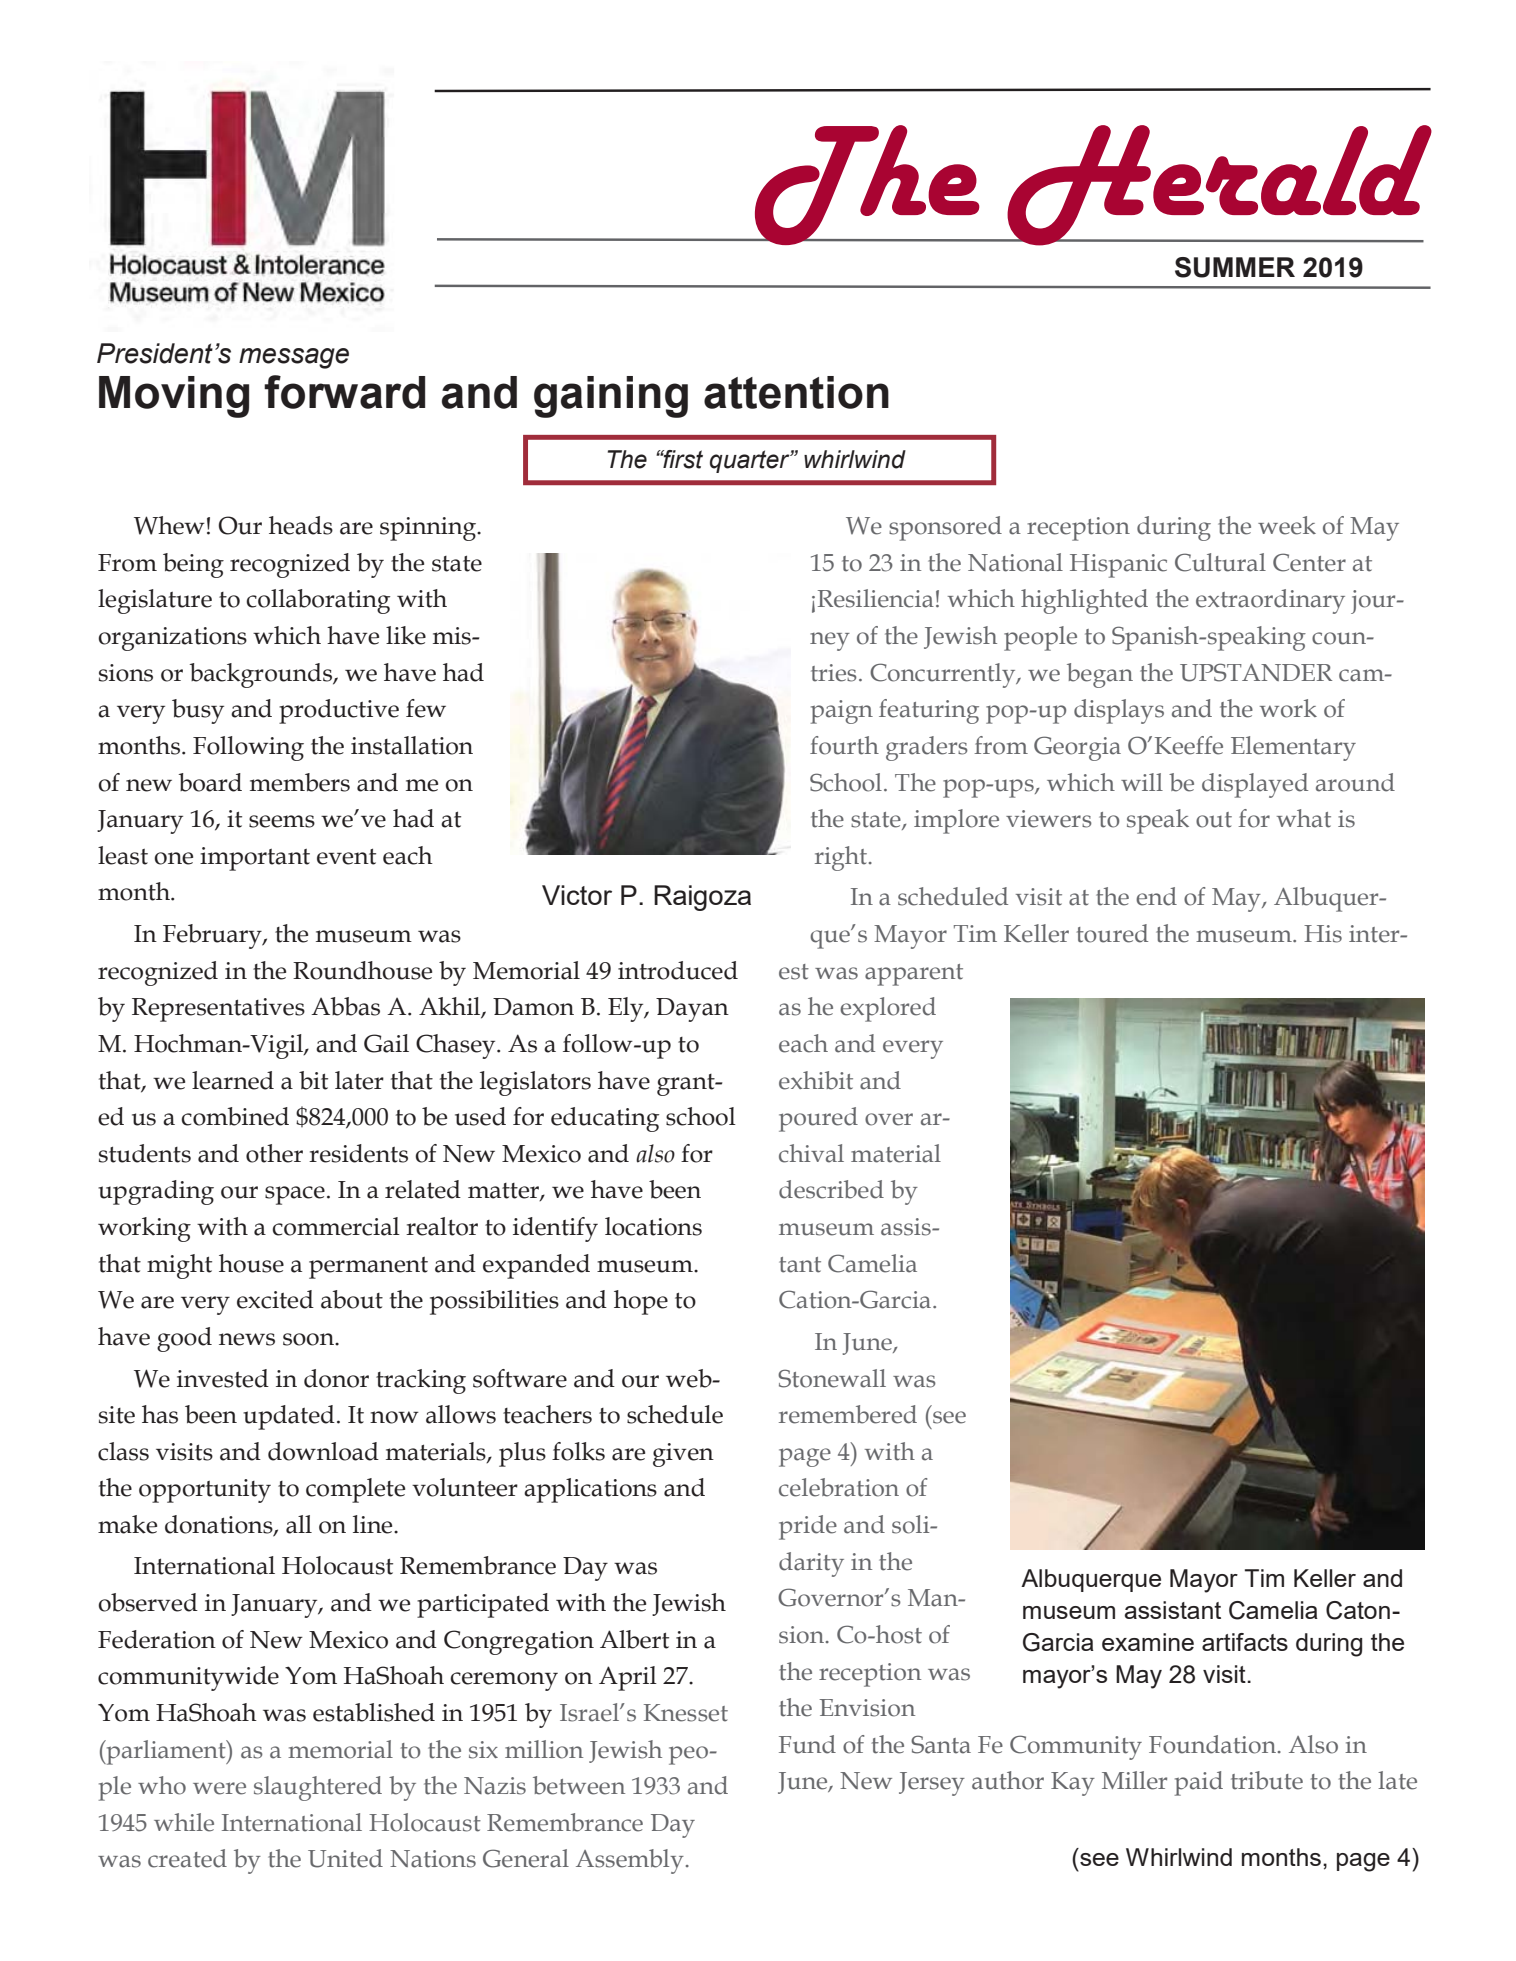  What do you see at coordinates (318, 1788) in the screenshot?
I see `slaughtered` at bounding box center [318, 1788].
